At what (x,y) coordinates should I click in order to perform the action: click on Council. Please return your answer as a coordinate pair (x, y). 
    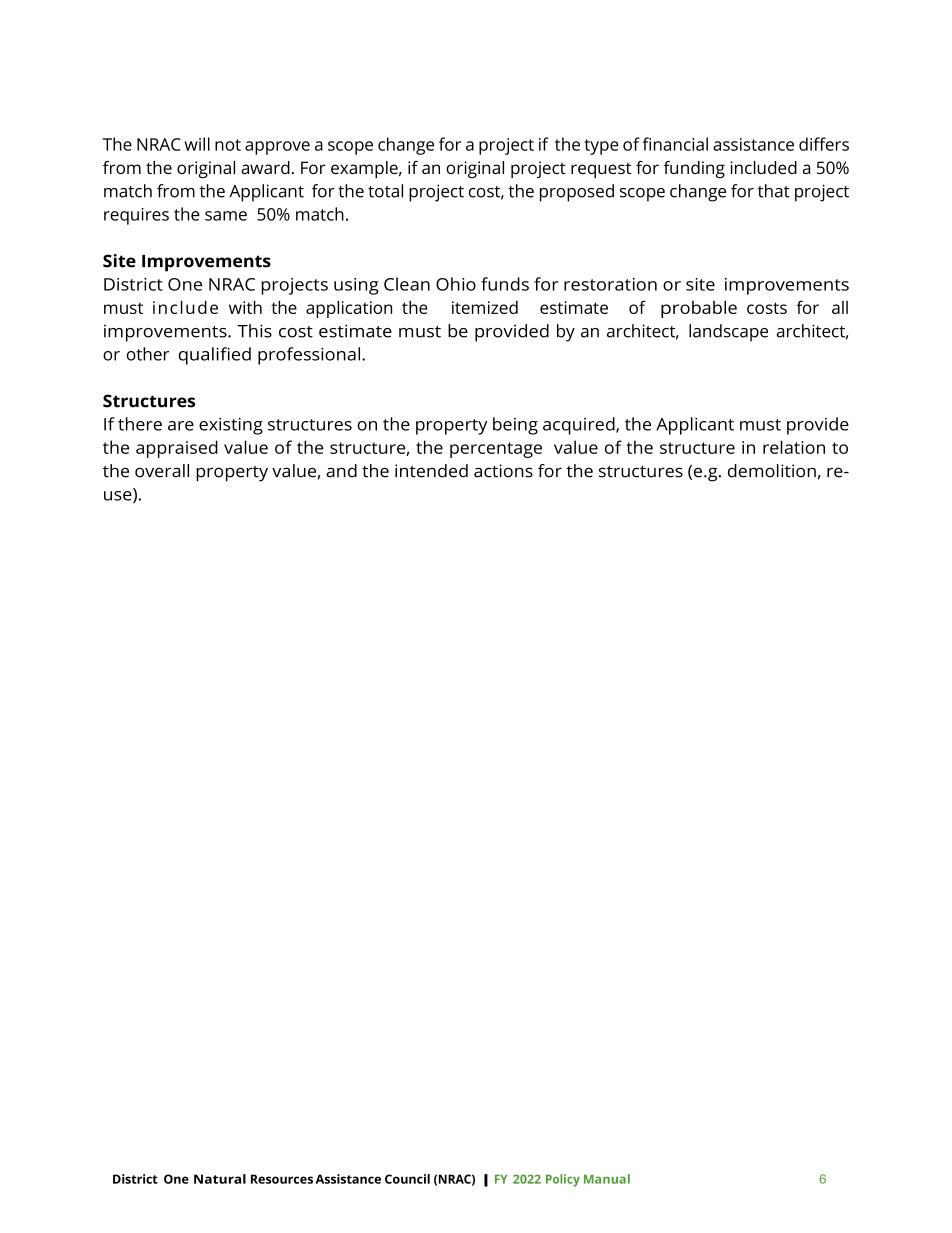
    Looking at the image, I should click on (407, 1179).
